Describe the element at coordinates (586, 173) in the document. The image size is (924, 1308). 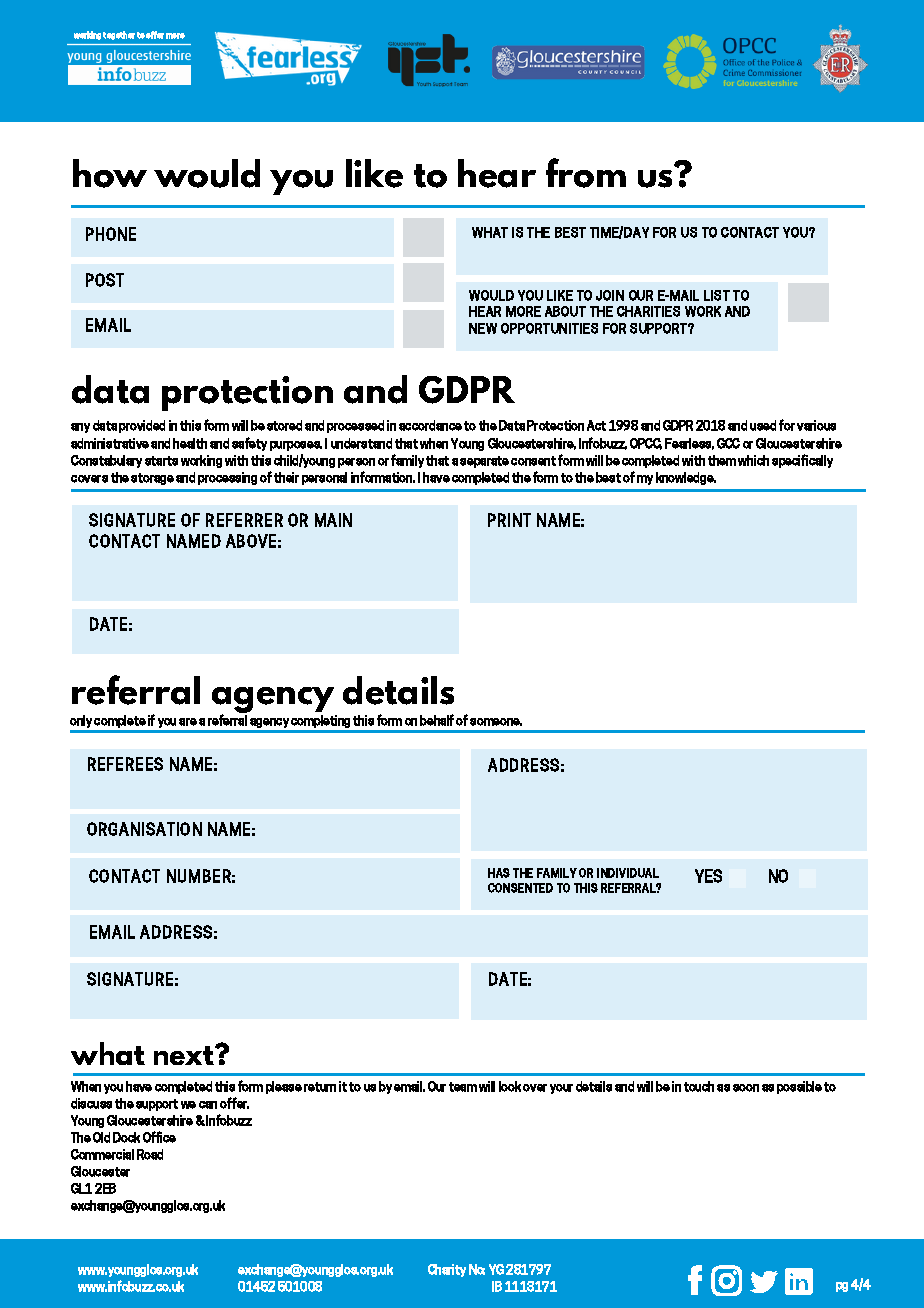
I see `from` at that location.
